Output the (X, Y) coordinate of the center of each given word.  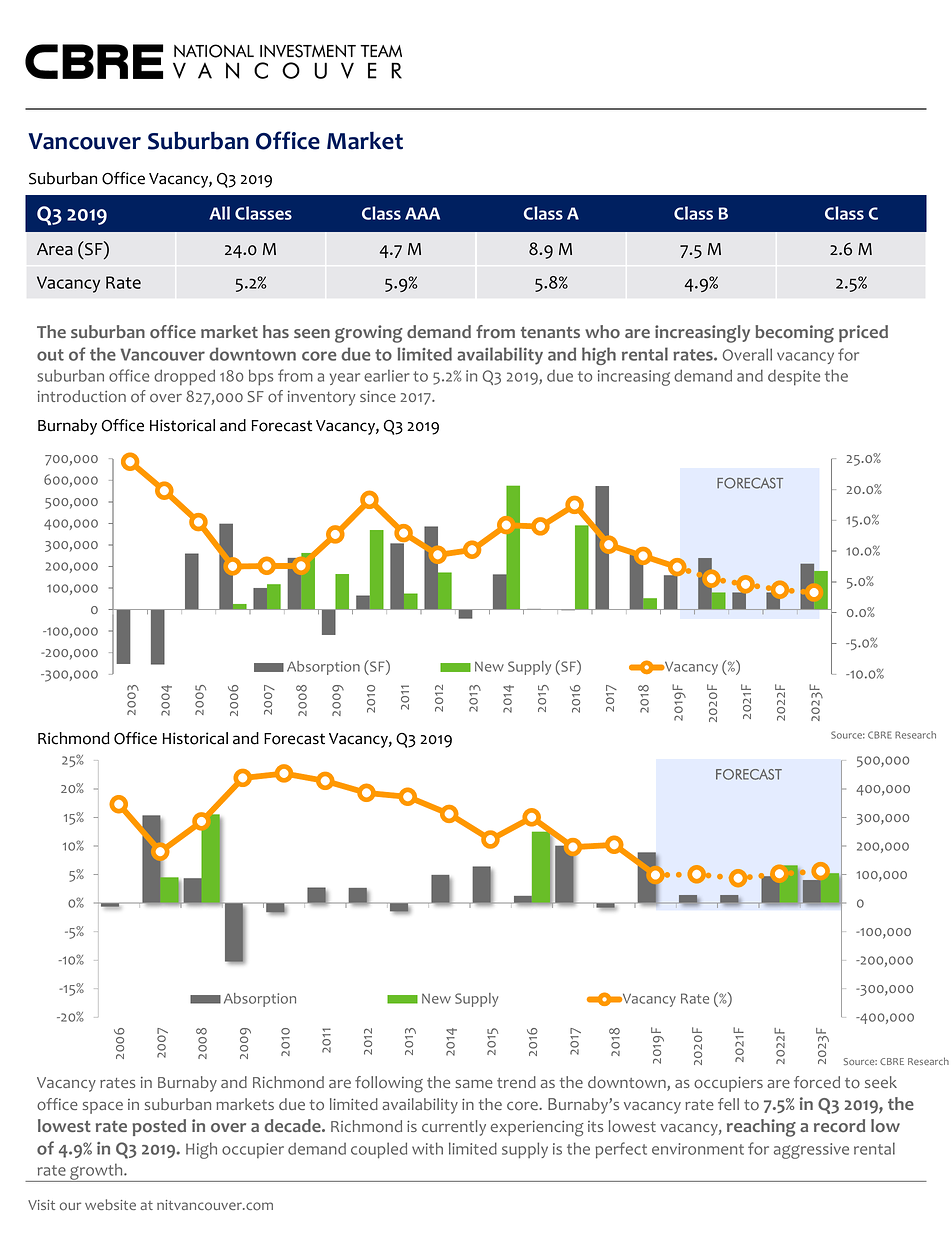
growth (96, 1172)
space (103, 1107)
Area (55, 249)
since (378, 396)
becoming (794, 334)
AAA (422, 213)
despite (794, 377)
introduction (82, 396)
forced (817, 1082)
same (474, 1083)
